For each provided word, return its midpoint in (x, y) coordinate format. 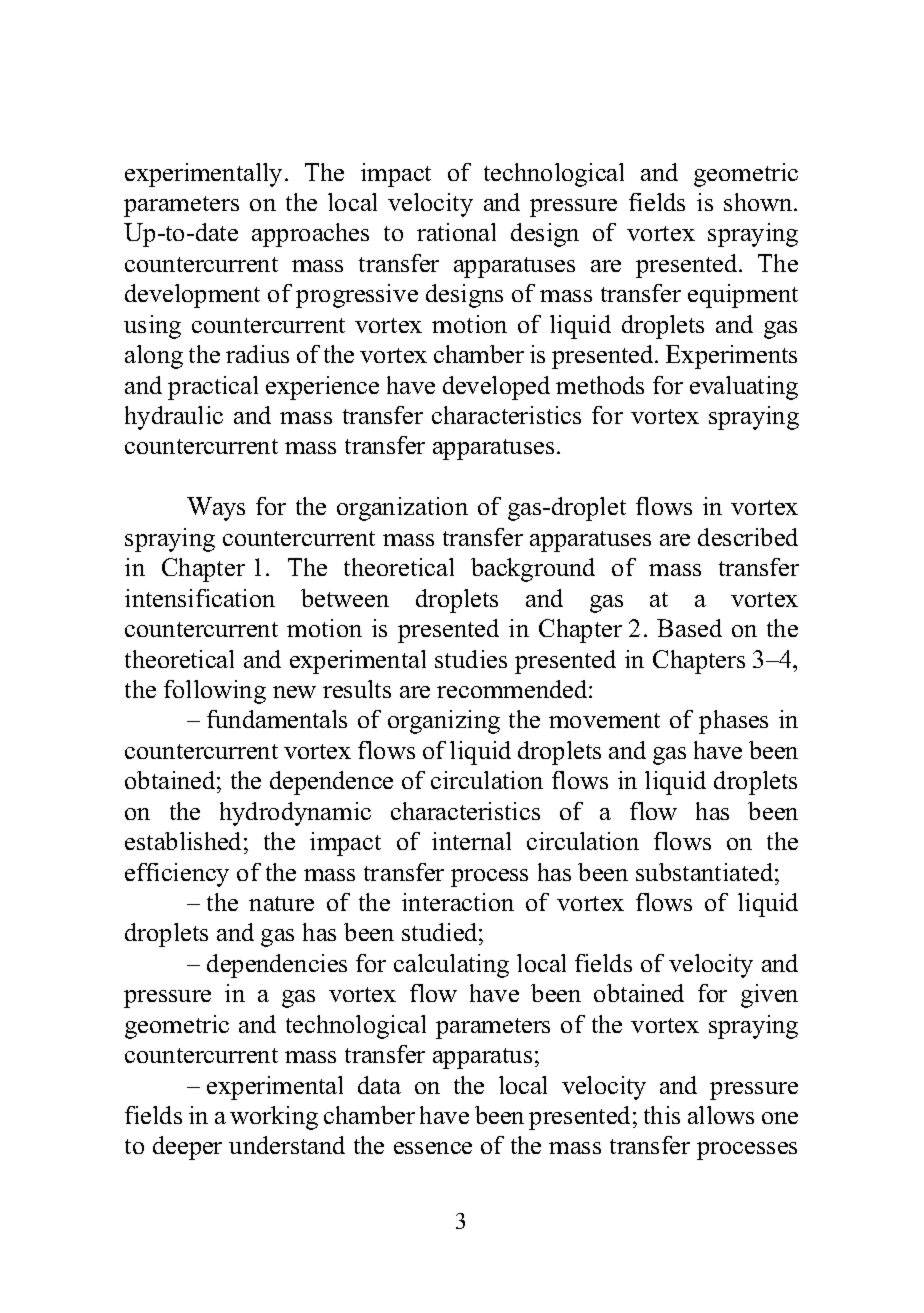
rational (456, 232)
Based (689, 628)
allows (721, 1115)
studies (471, 659)
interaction (458, 902)
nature (281, 903)
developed (496, 388)
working (274, 1118)
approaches (310, 235)
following (215, 692)
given (769, 996)
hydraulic (174, 418)
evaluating (744, 388)
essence (433, 1148)
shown (759, 202)
